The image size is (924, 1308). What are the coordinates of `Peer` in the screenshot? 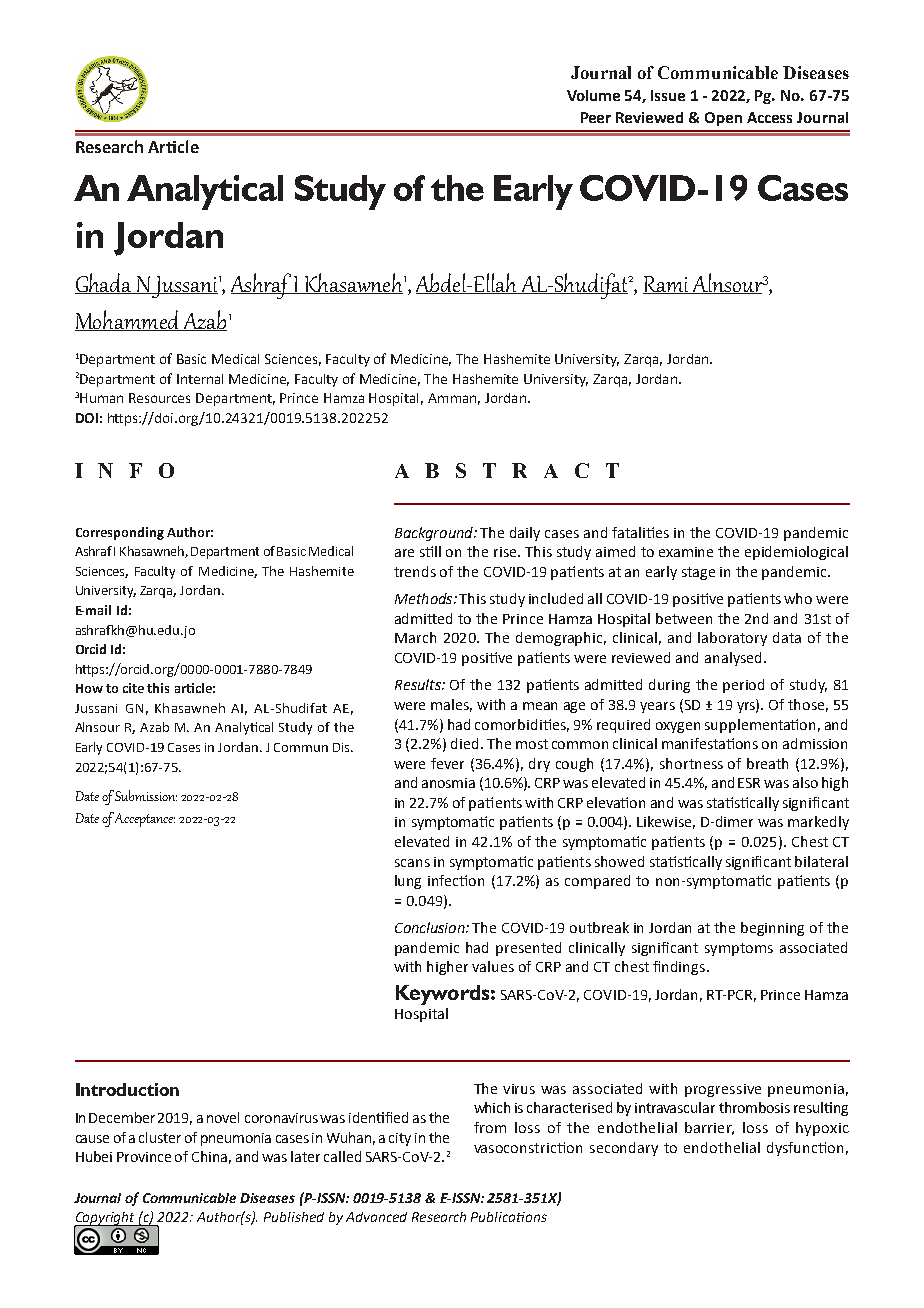 It's located at (596, 117).
